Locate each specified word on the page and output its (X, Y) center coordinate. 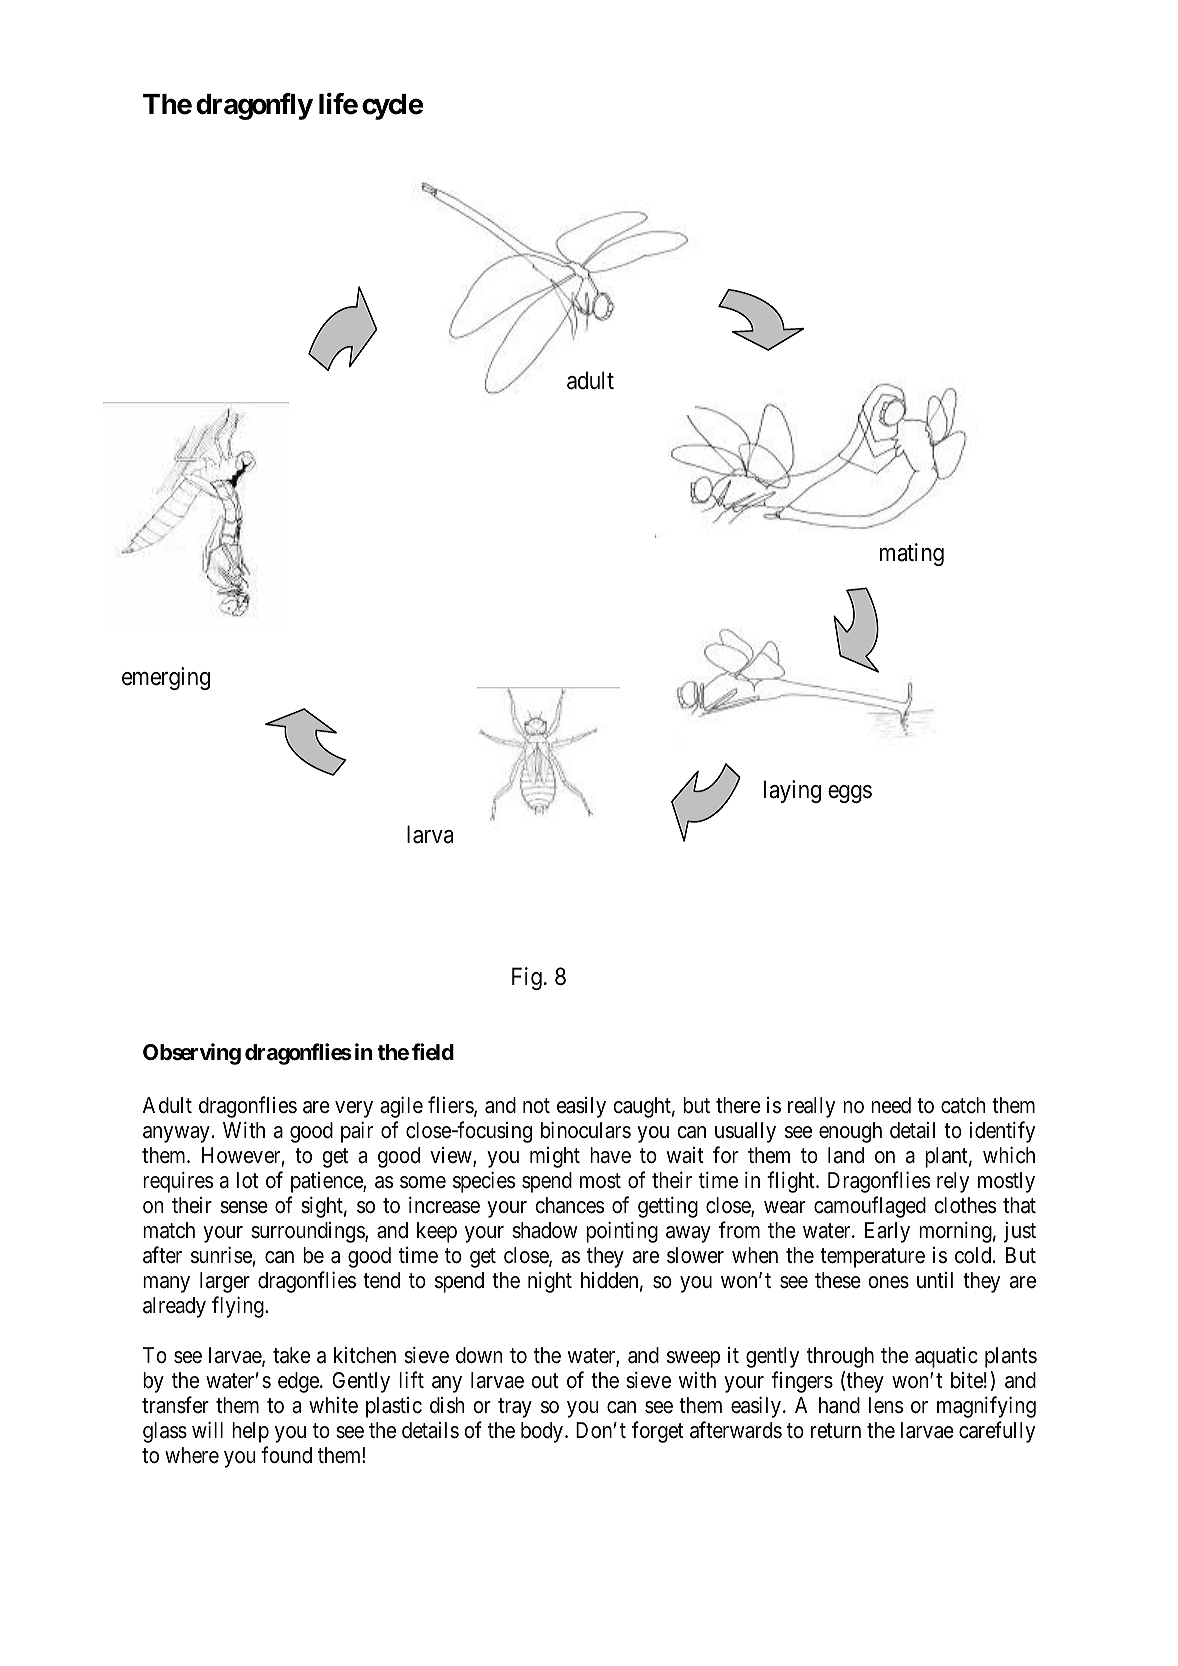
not (536, 1106)
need (891, 1105)
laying (792, 791)
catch (963, 1105)
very (354, 1109)
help (250, 1432)
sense (244, 1207)
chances (569, 1205)
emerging (166, 678)
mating (912, 554)
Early (887, 1232)
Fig (527, 978)
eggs (850, 794)
